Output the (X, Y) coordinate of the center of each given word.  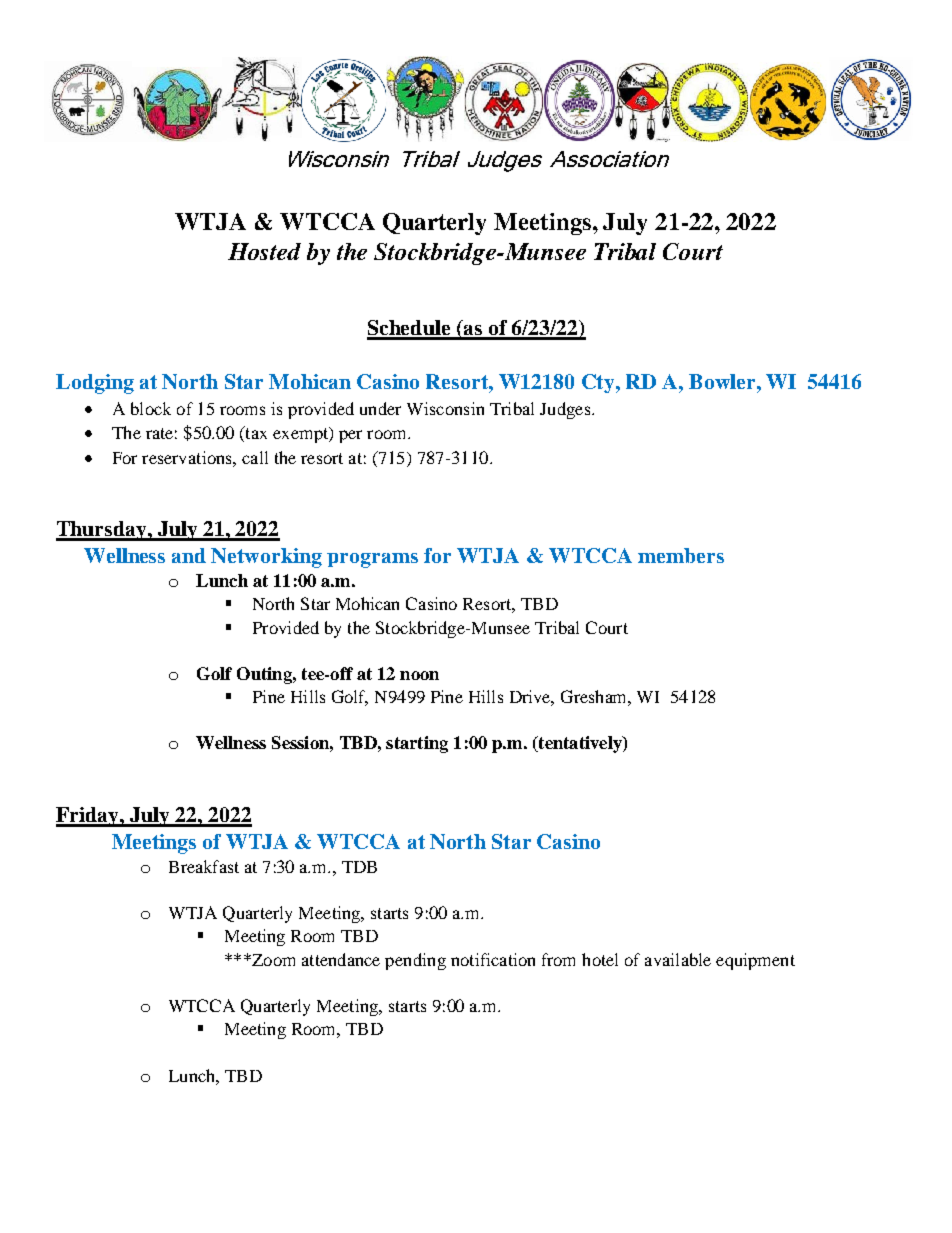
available (678, 959)
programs (372, 560)
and (189, 555)
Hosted (264, 251)
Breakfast (204, 866)
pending (415, 961)
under (380, 408)
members (681, 555)
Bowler (723, 381)
